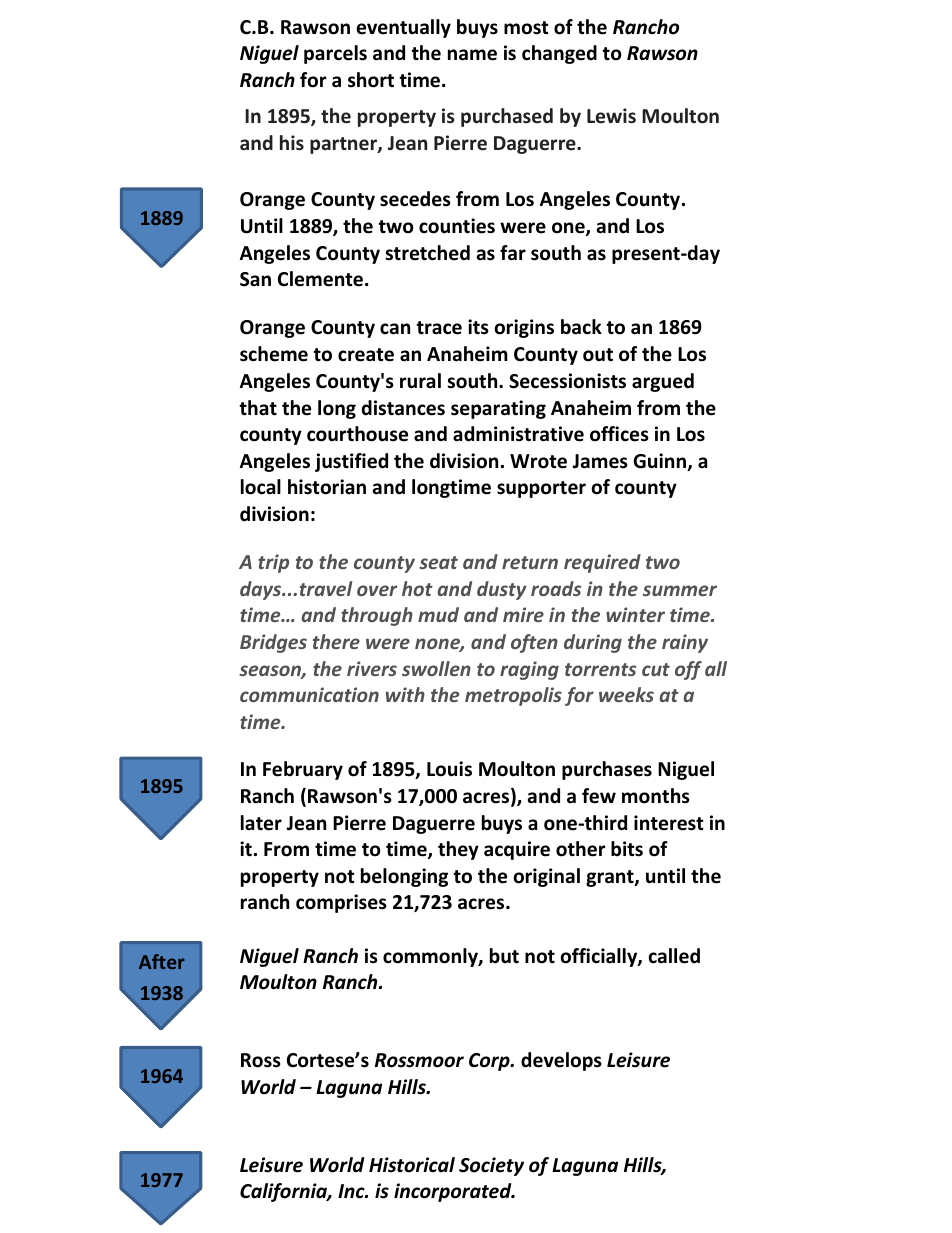  Describe the element at coordinates (412, 1165) in the image. I see `Historical` at that location.
